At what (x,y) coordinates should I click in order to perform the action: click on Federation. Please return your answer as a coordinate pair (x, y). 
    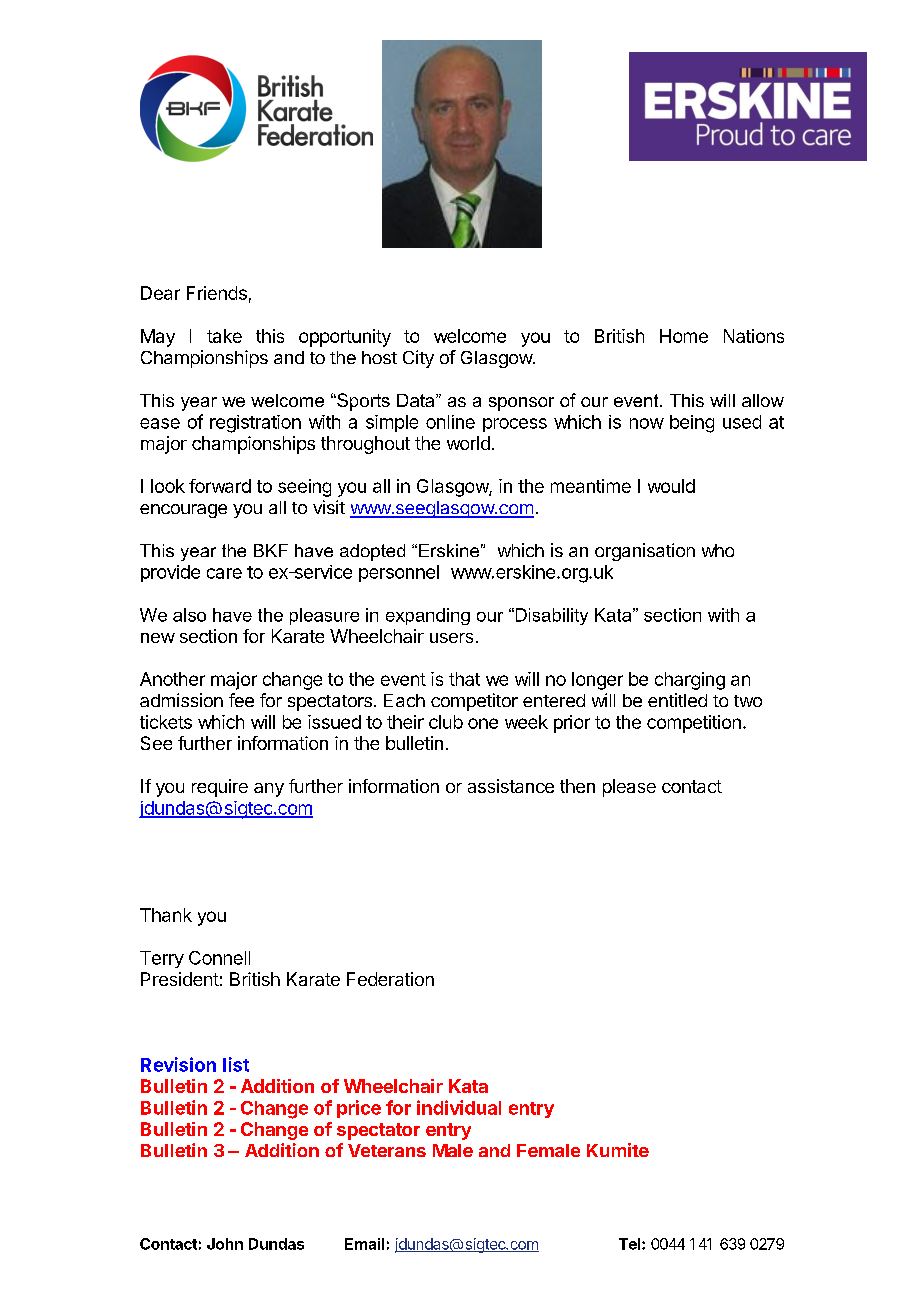
    Looking at the image, I should click on (390, 979).
